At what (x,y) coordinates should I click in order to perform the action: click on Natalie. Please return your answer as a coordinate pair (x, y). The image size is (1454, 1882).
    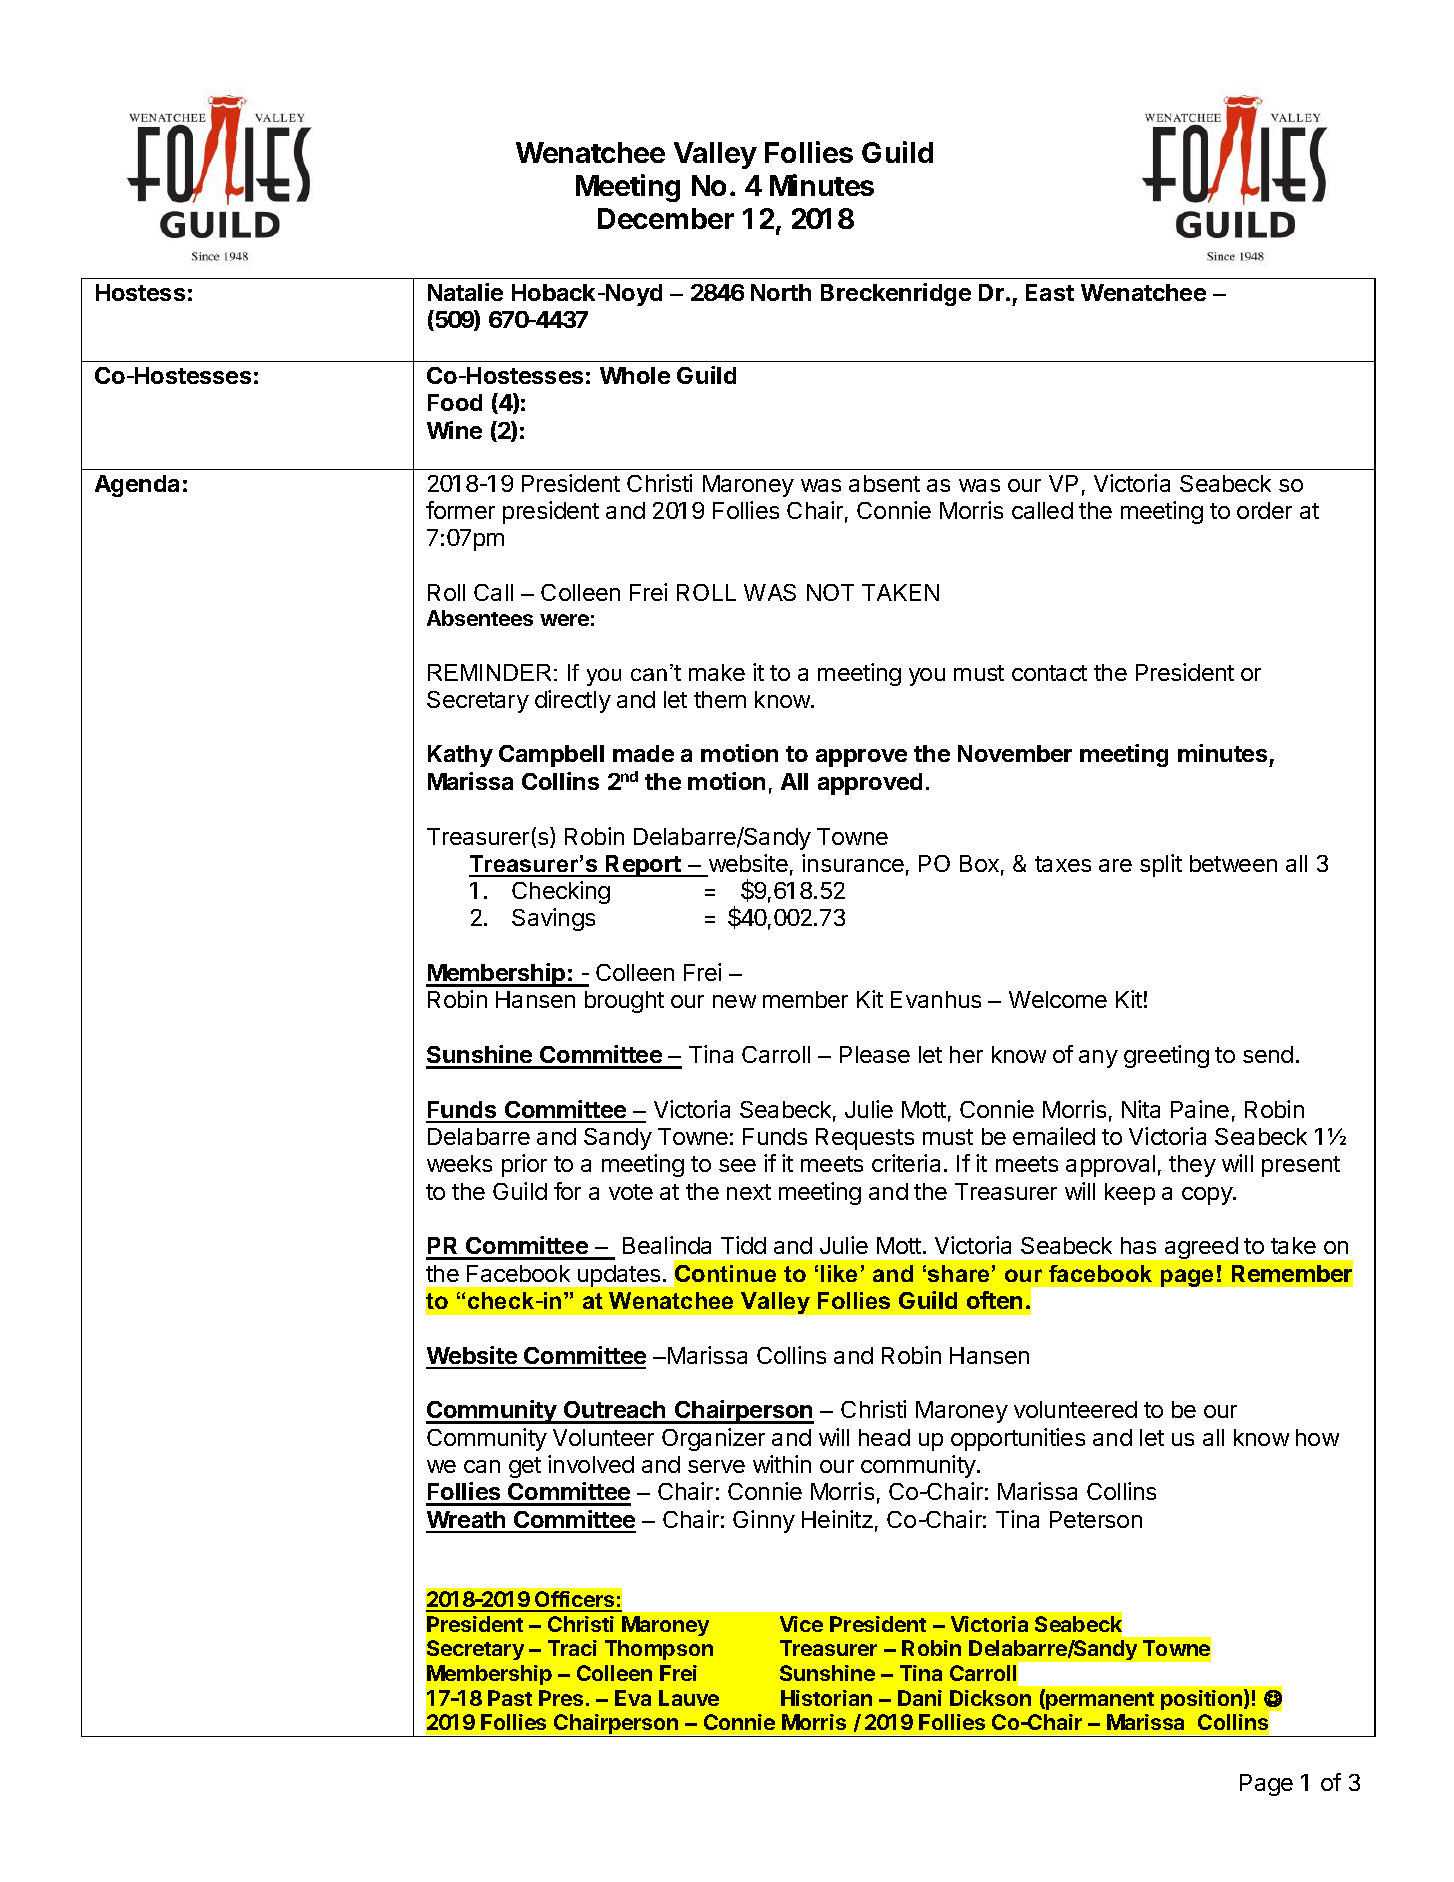
    Looking at the image, I should click on (465, 292).
